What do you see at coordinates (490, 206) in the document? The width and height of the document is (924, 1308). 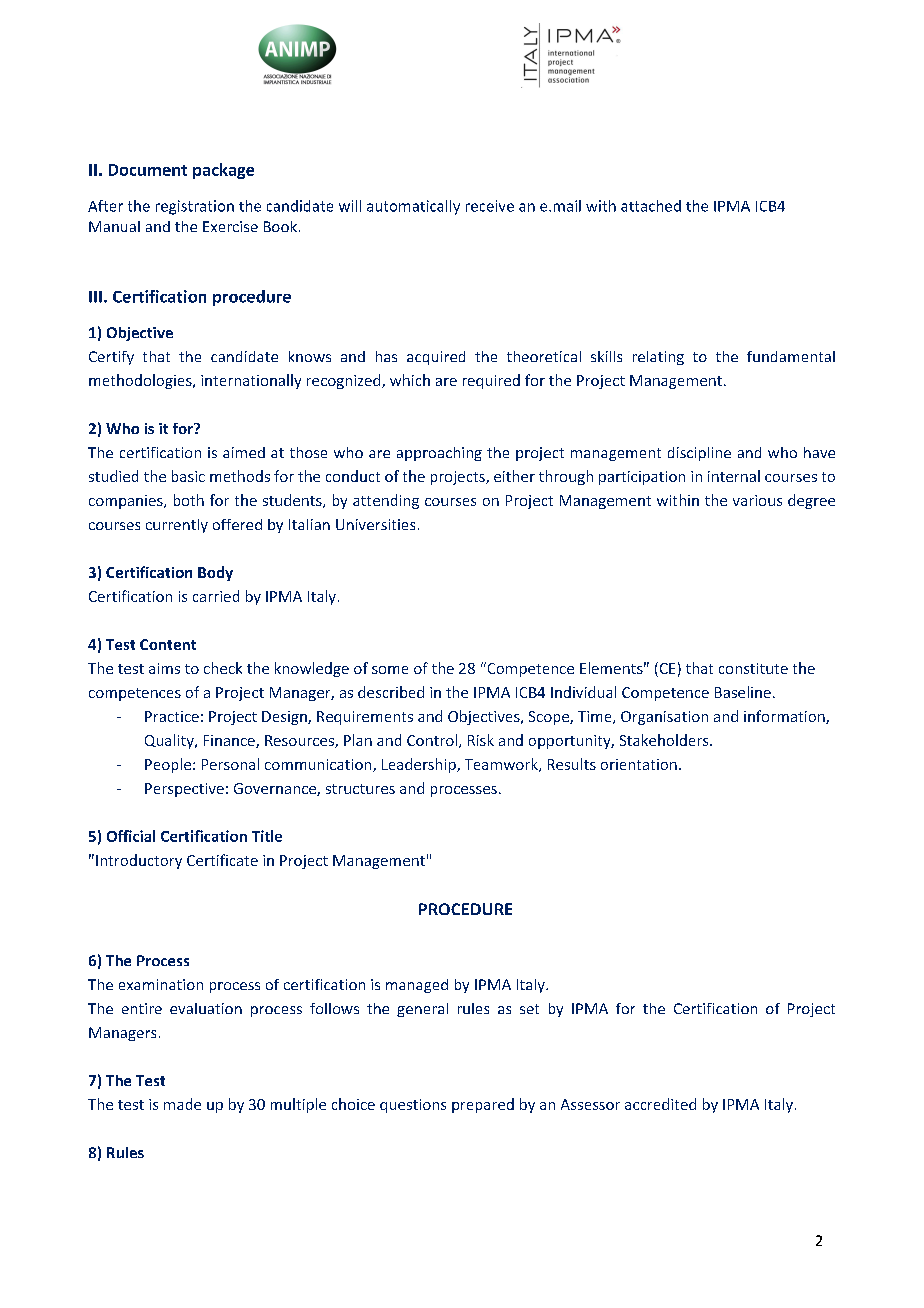 I see `receive` at bounding box center [490, 206].
